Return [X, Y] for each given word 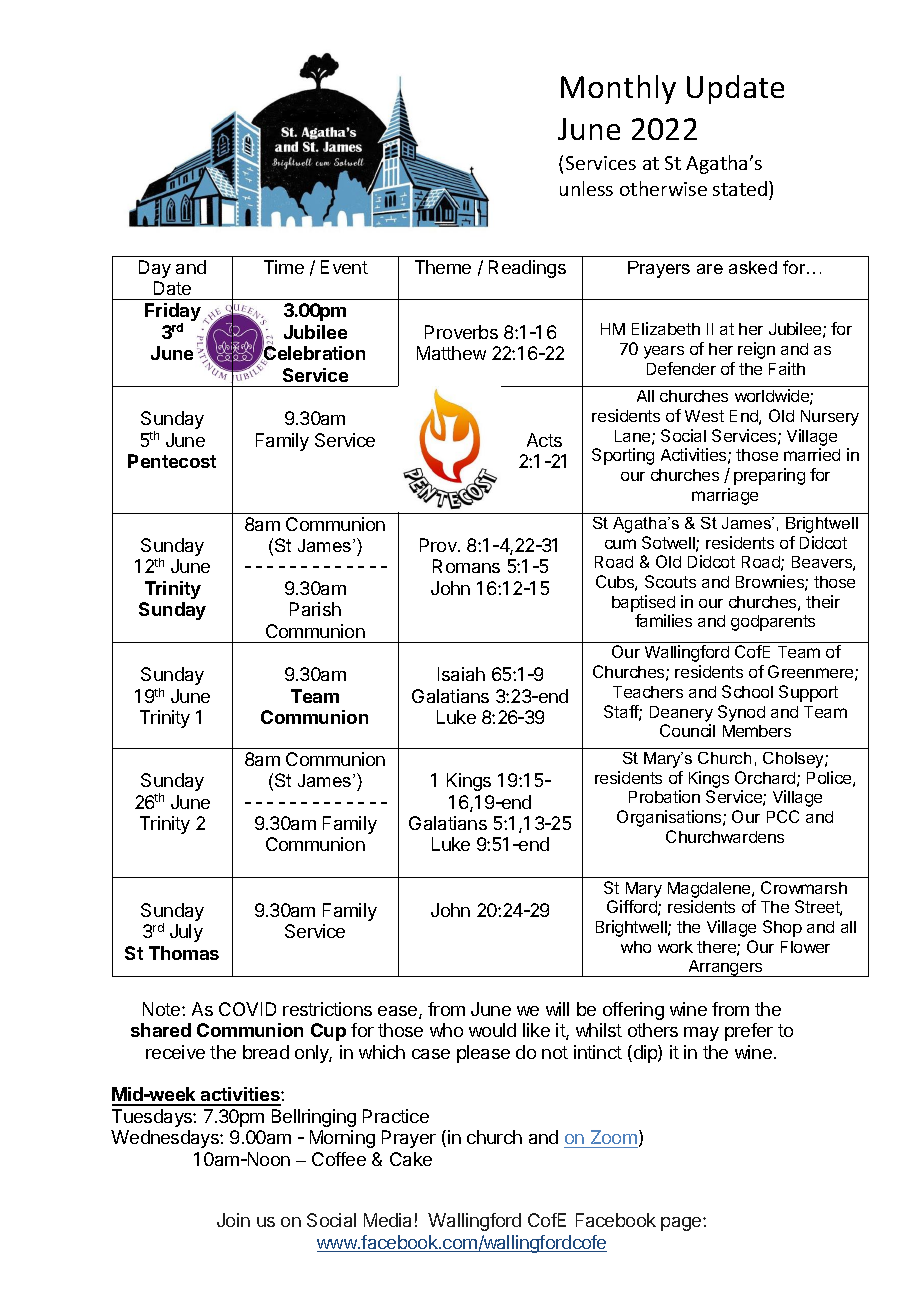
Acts [544, 440]
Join [233, 1220]
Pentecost [172, 461]
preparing [769, 476]
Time [284, 267]
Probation [664, 796]
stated [740, 188]
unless [586, 188]
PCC [783, 816]
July [186, 933]
